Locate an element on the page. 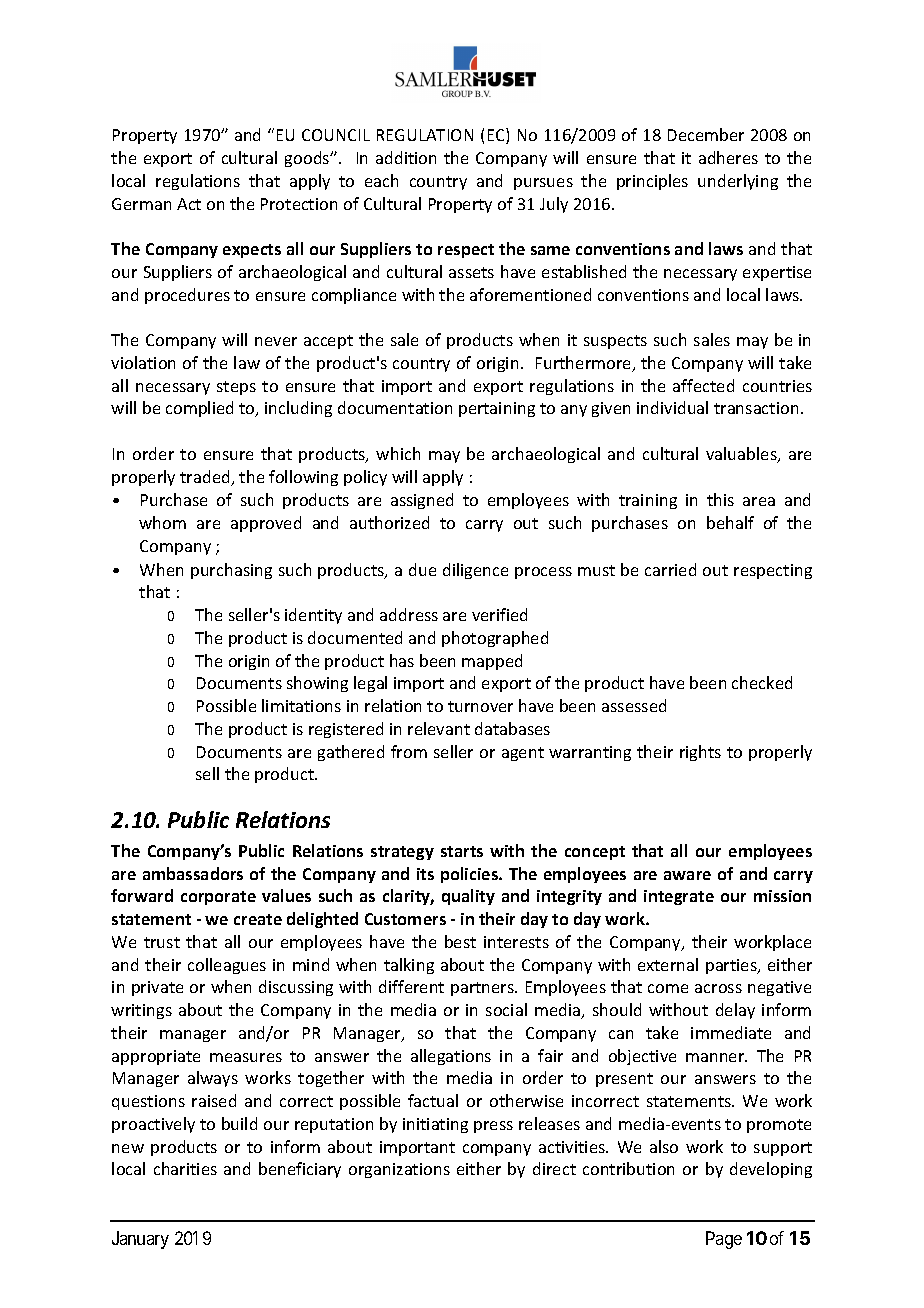 The width and height of the page is (924, 1308). this is located at coordinates (720, 499).
